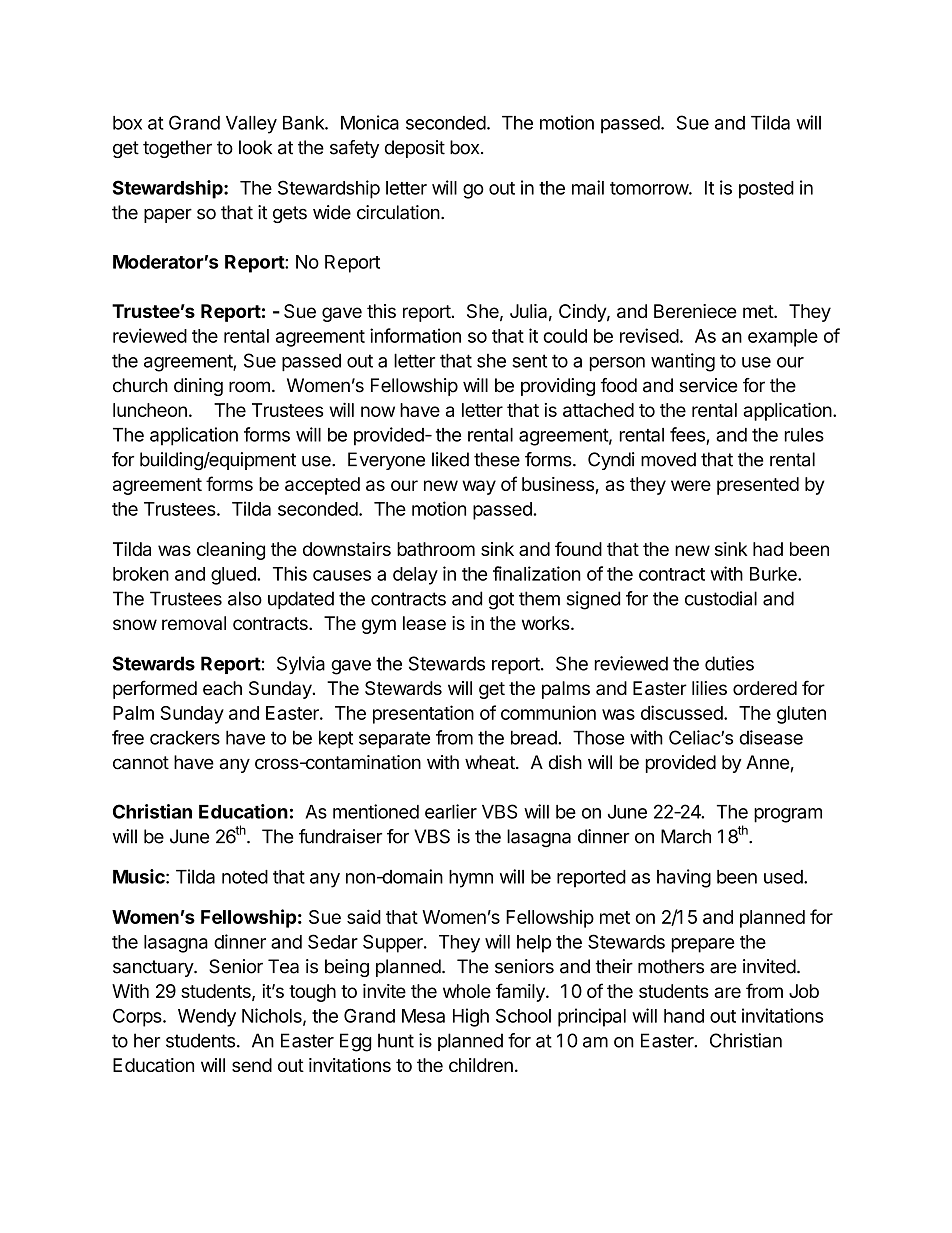 This image has height=1233, width=952. I want to click on hand, so click(684, 1016).
